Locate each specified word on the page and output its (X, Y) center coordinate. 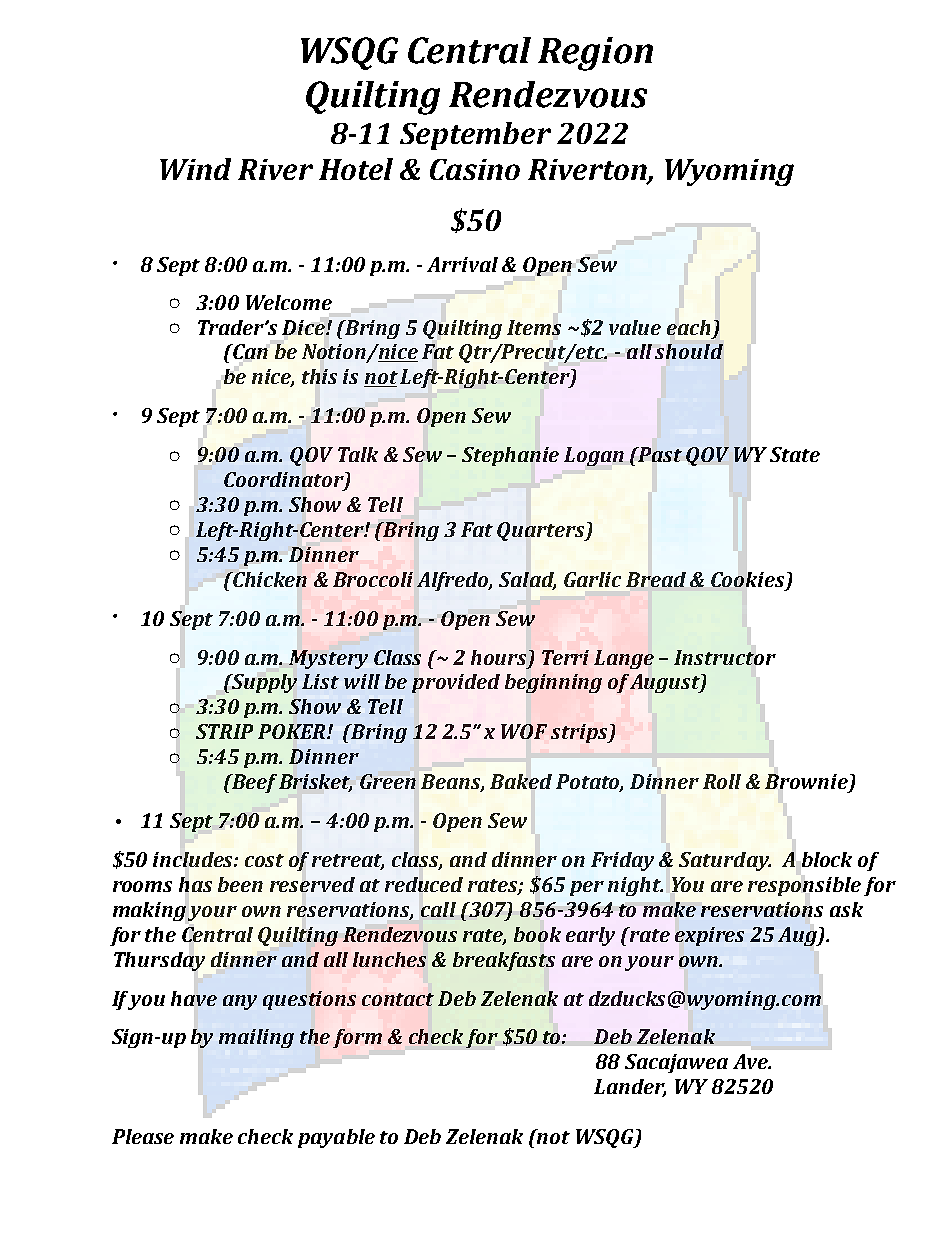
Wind (195, 169)
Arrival (462, 264)
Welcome (289, 302)
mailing (256, 1038)
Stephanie (510, 456)
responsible (804, 886)
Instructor (725, 657)
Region (595, 54)
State (795, 454)
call (438, 909)
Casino (475, 169)
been (240, 884)
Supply (263, 683)
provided (456, 683)
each (688, 327)
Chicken (269, 579)
